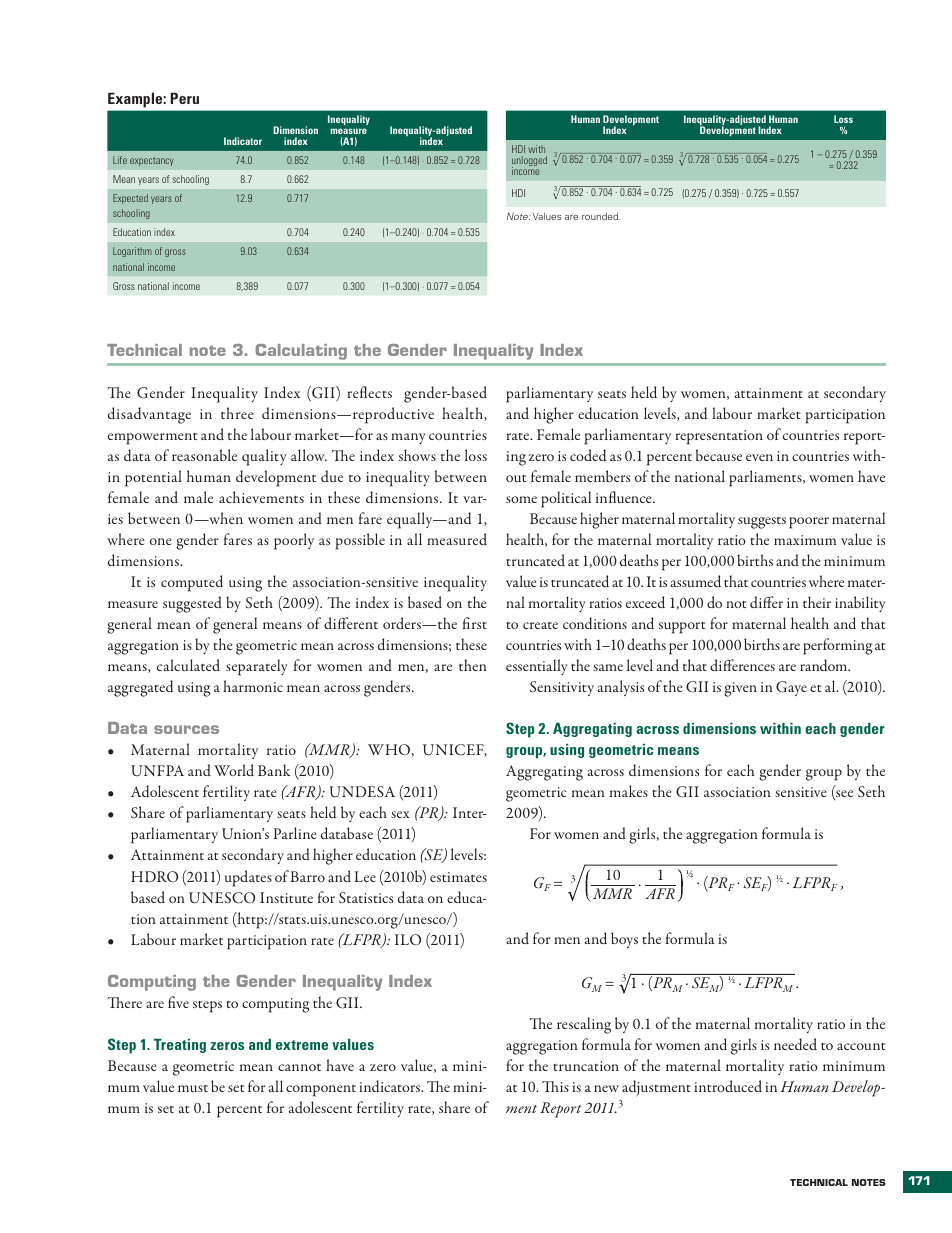 This screenshot has height=1233, width=952. Describe the element at coordinates (184, 98) in the screenshot. I see `Peru` at that location.
